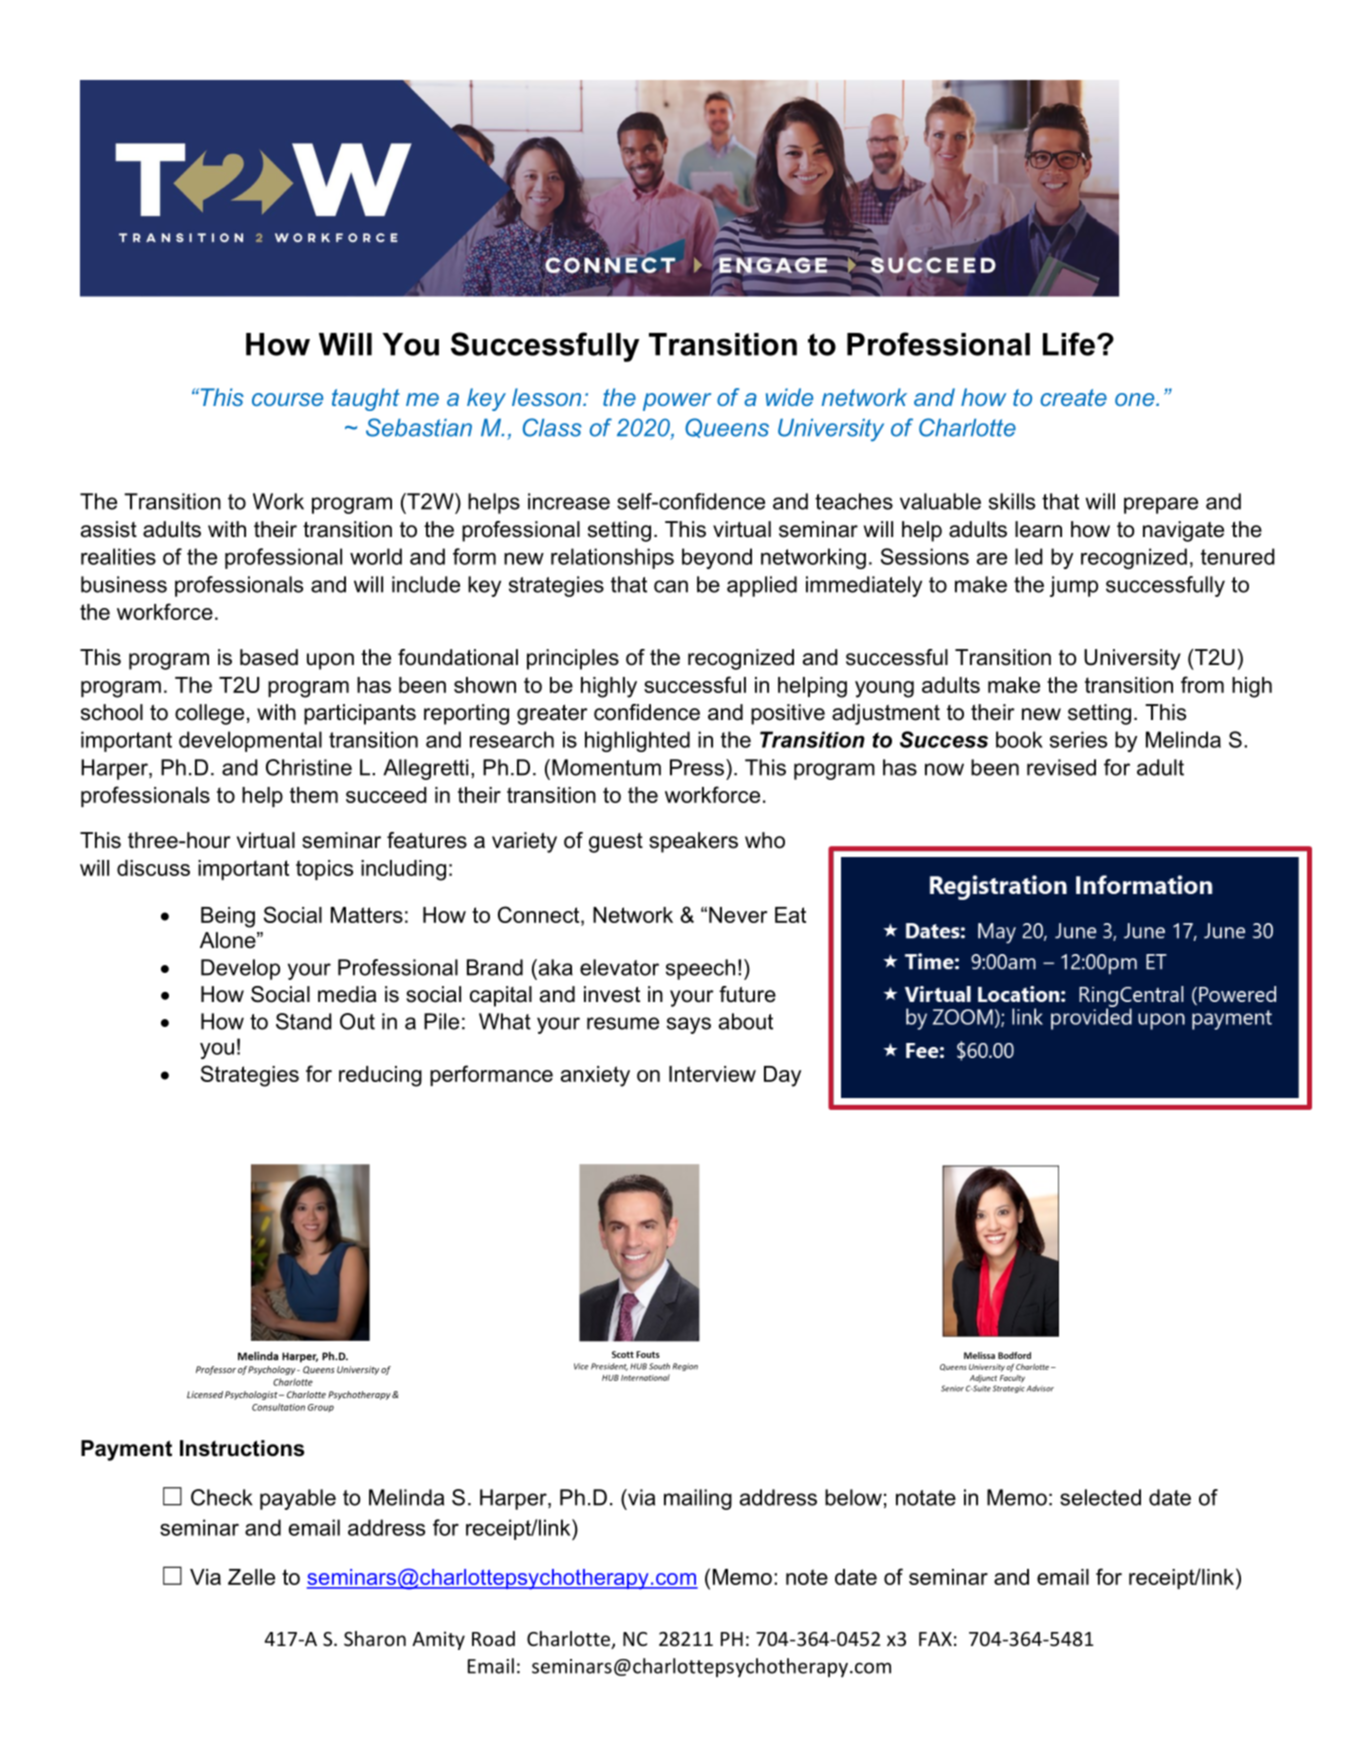 Image resolution: width=1359 pixels, height=1759 pixels. I want to click on power, so click(677, 402).
